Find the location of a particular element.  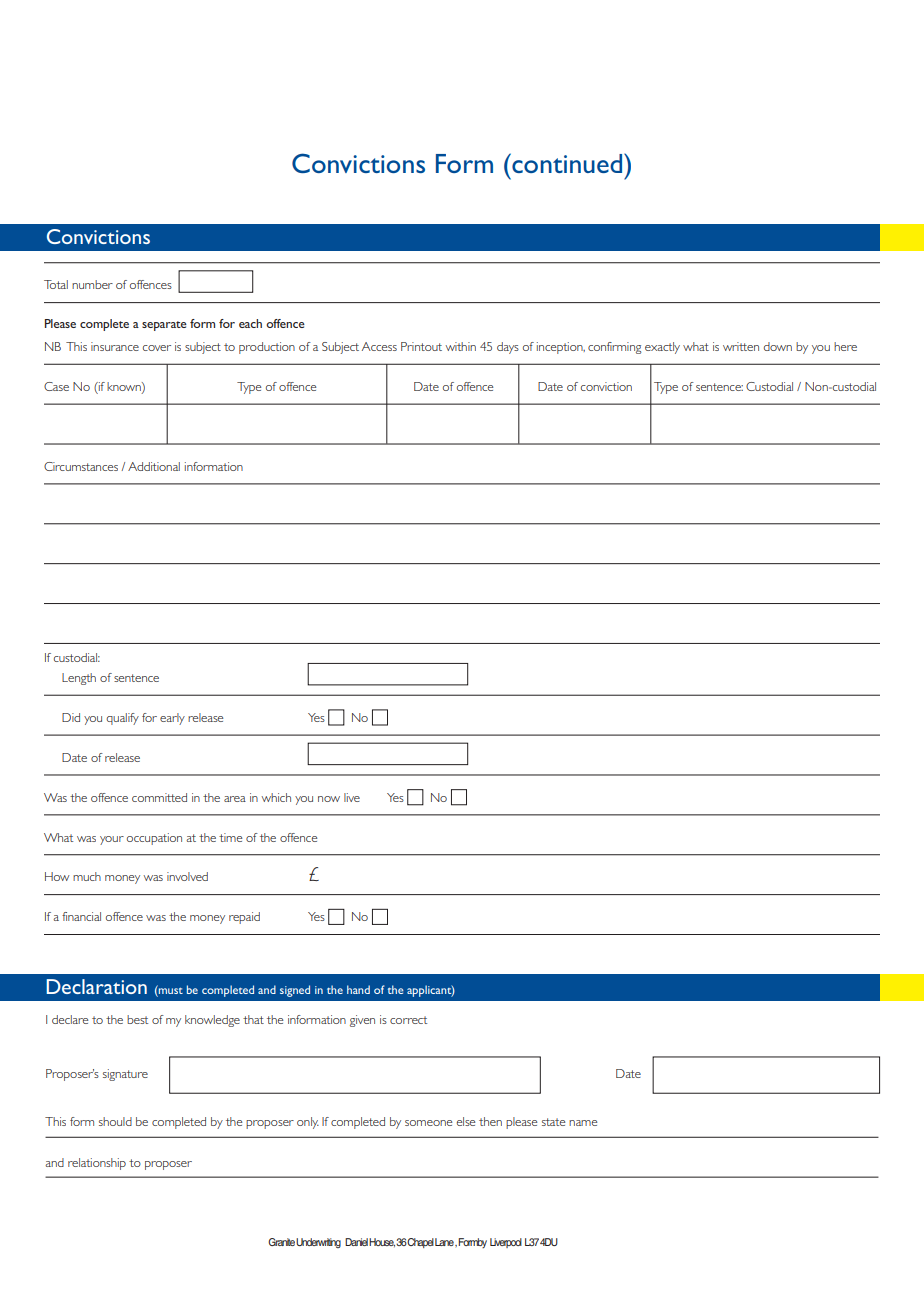

Lane is located at coordinates (445, 1242).
